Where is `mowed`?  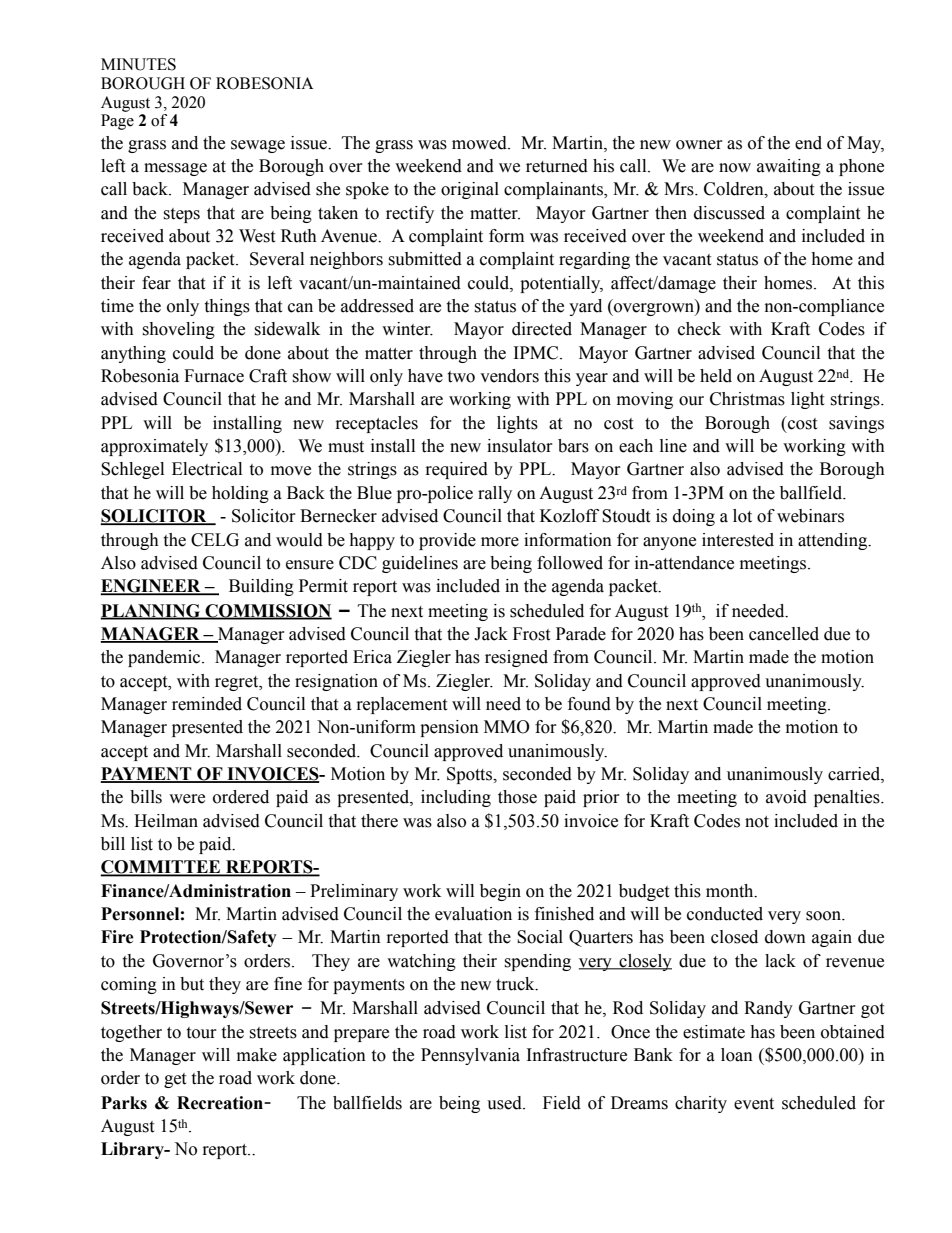
mowed is located at coordinates (480, 143).
